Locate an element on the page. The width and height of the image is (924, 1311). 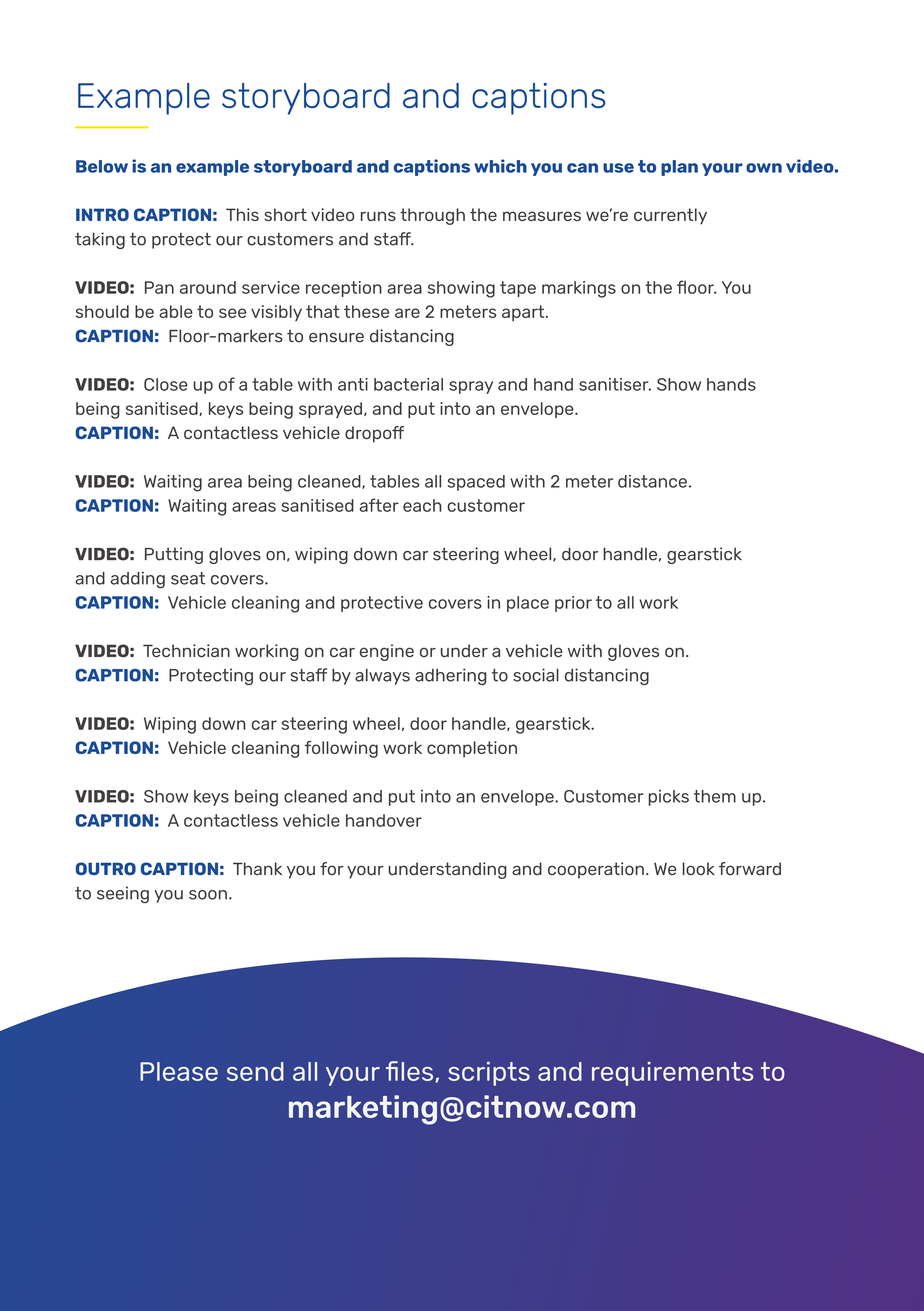
distance is located at coordinates (652, 481).
